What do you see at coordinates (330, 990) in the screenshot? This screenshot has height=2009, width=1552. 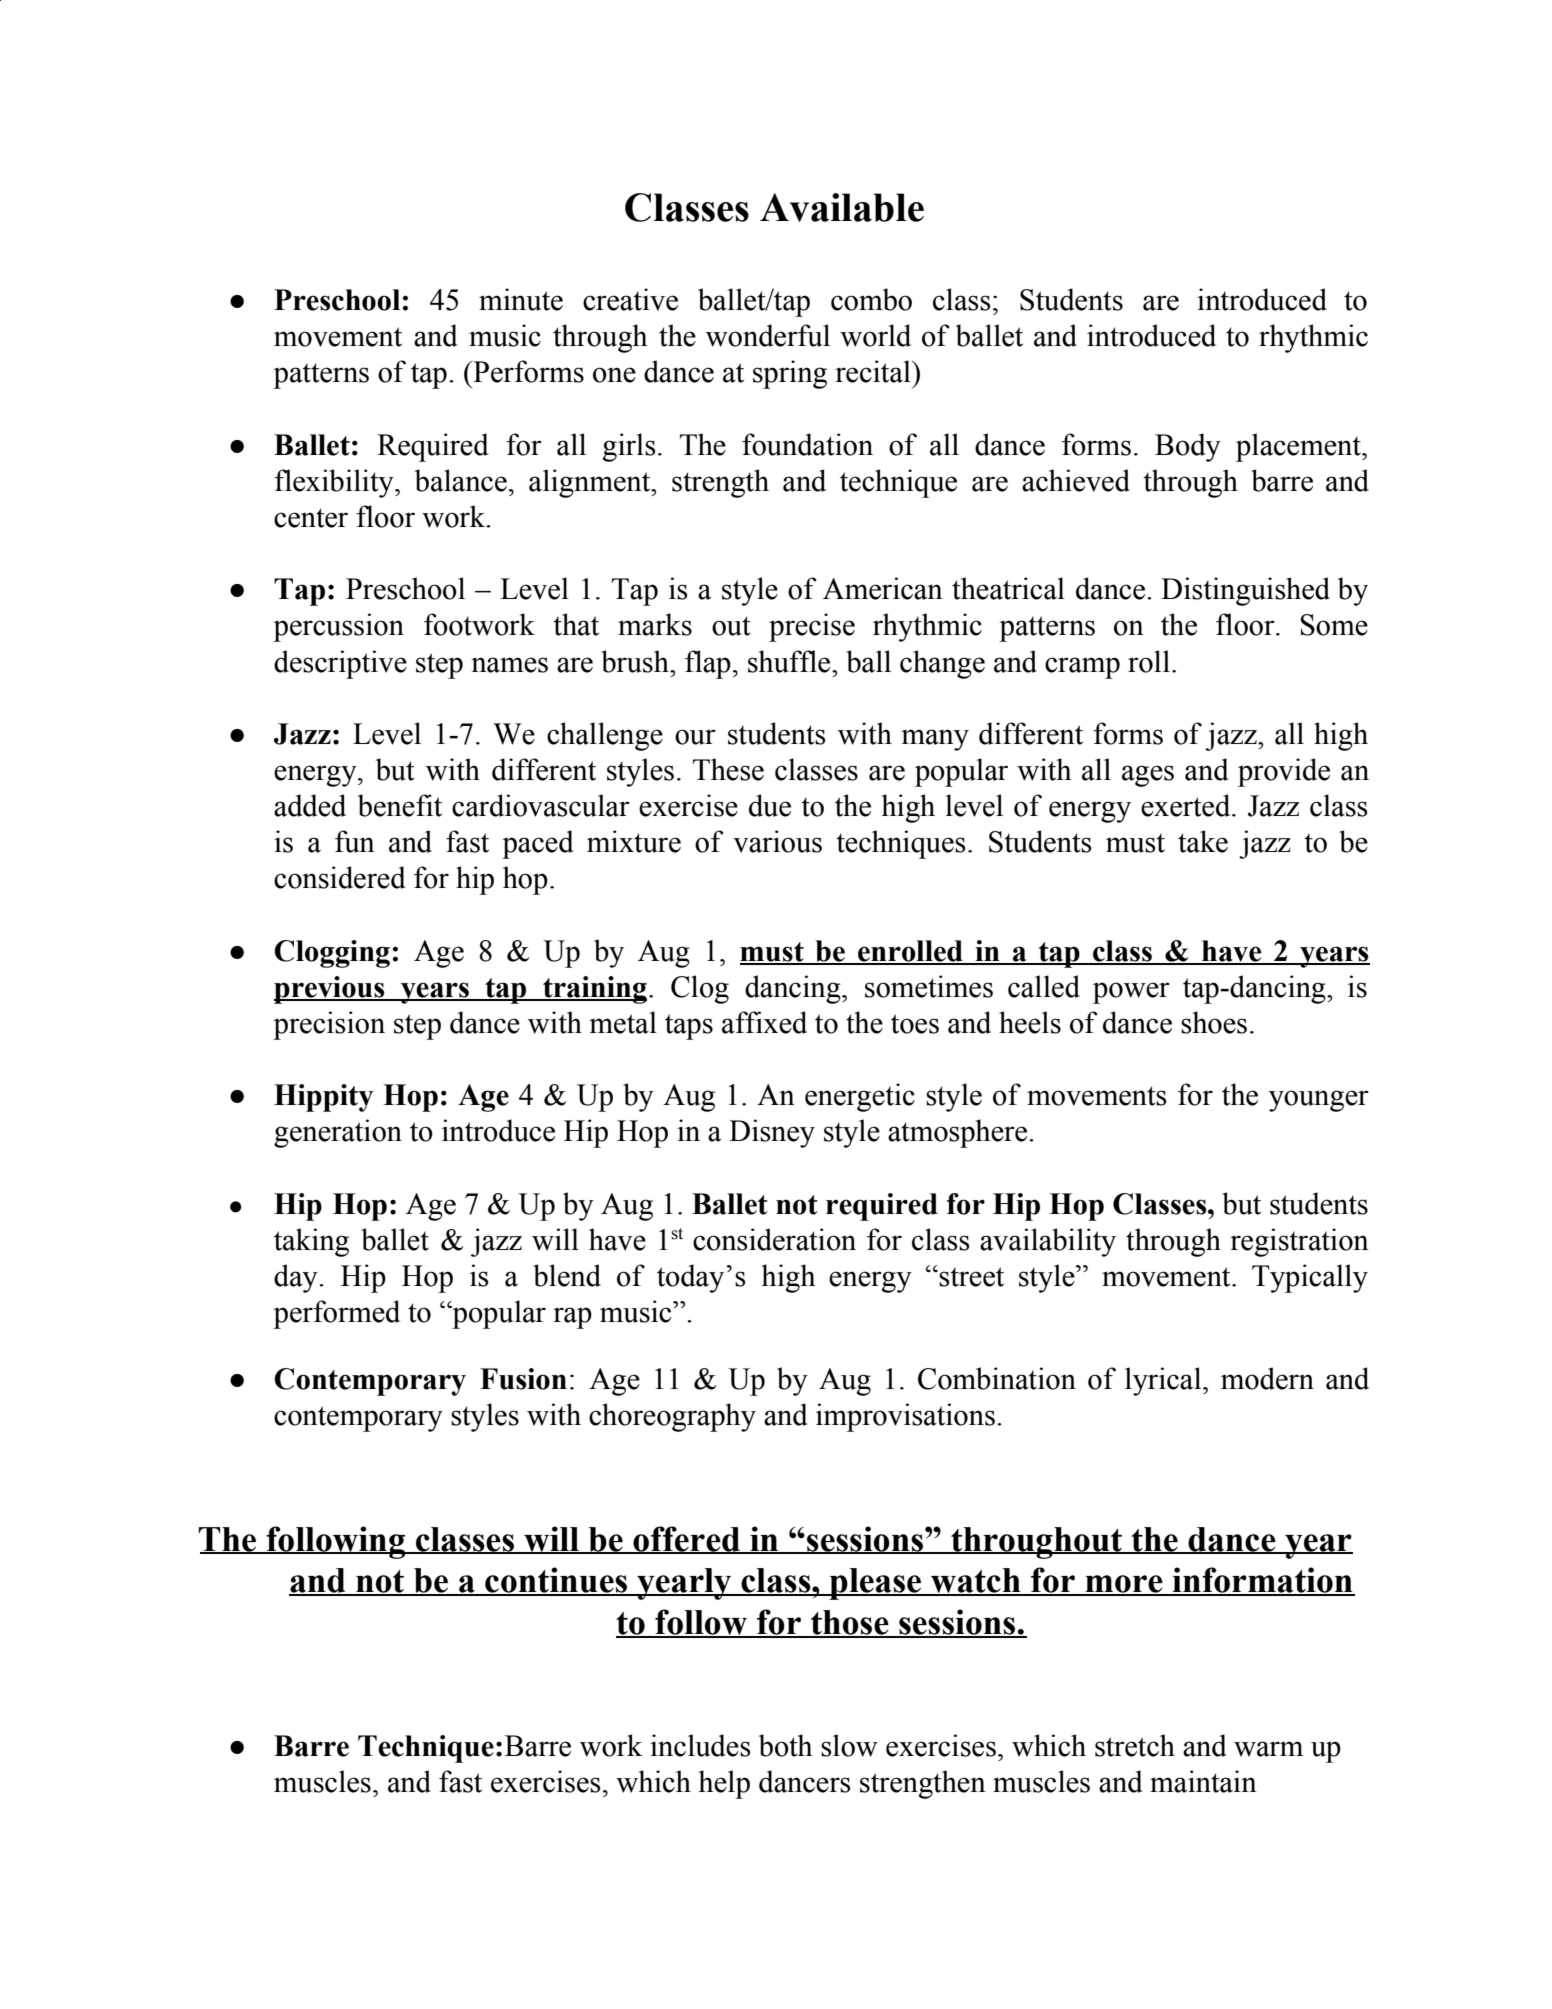 I see `previous` at bounding box center [330, 990].
